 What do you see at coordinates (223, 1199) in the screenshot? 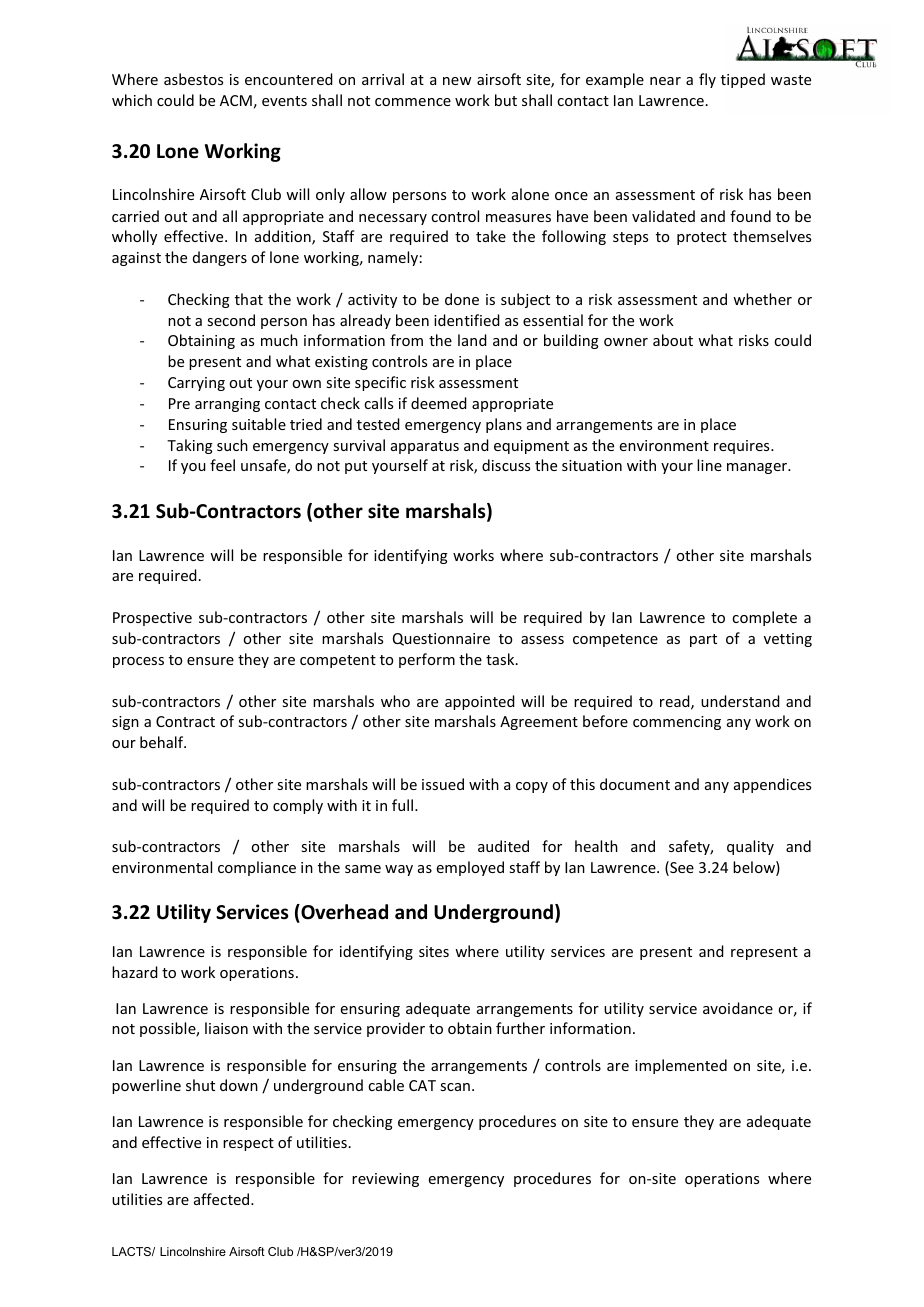
I see `affected` at bounding box center [223, 1199].
